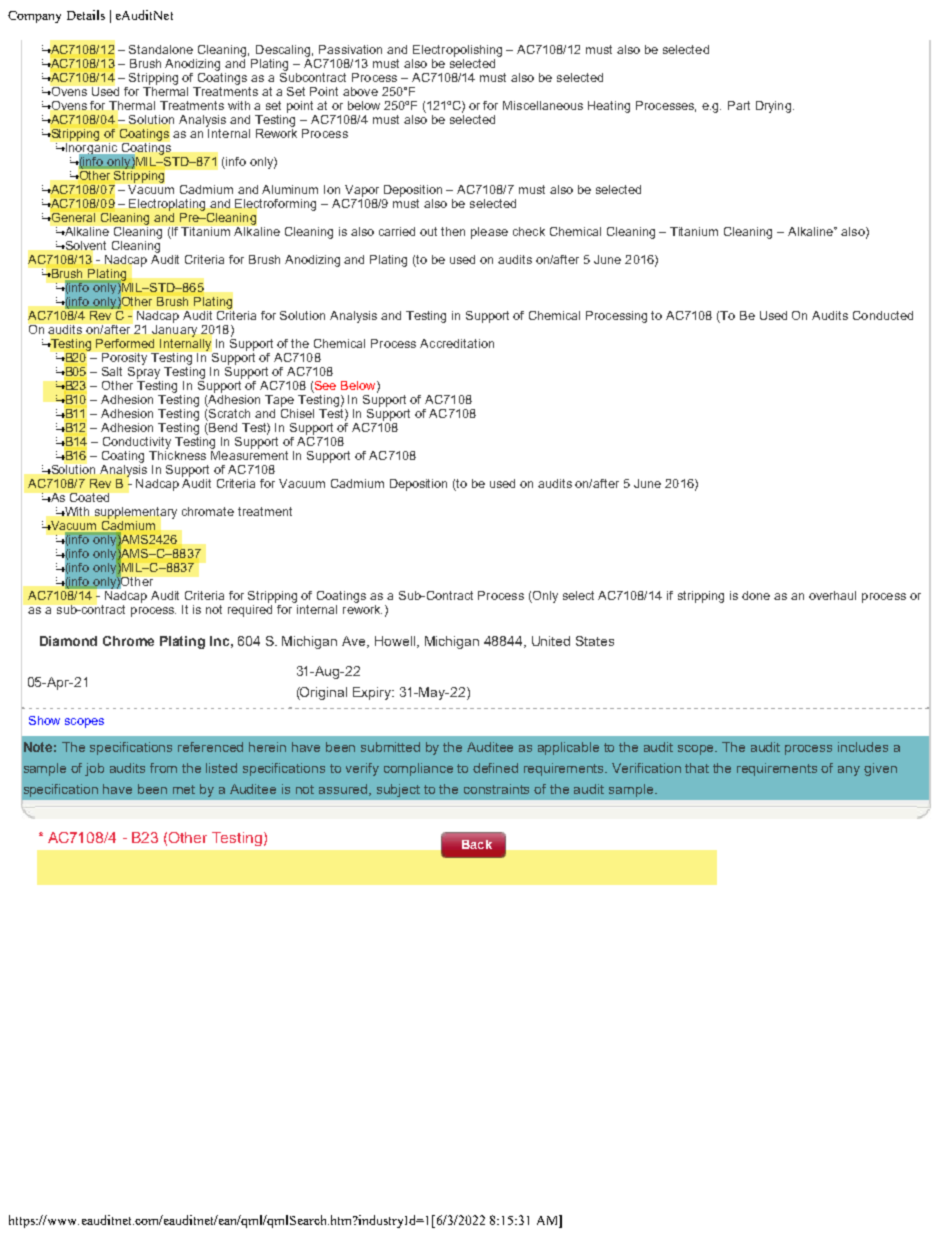 The image size is (952, 1233). What do you see at coordinates (457, 343) in the screenshot?
I see `Accreditation` at bounding box center [457, 343].
